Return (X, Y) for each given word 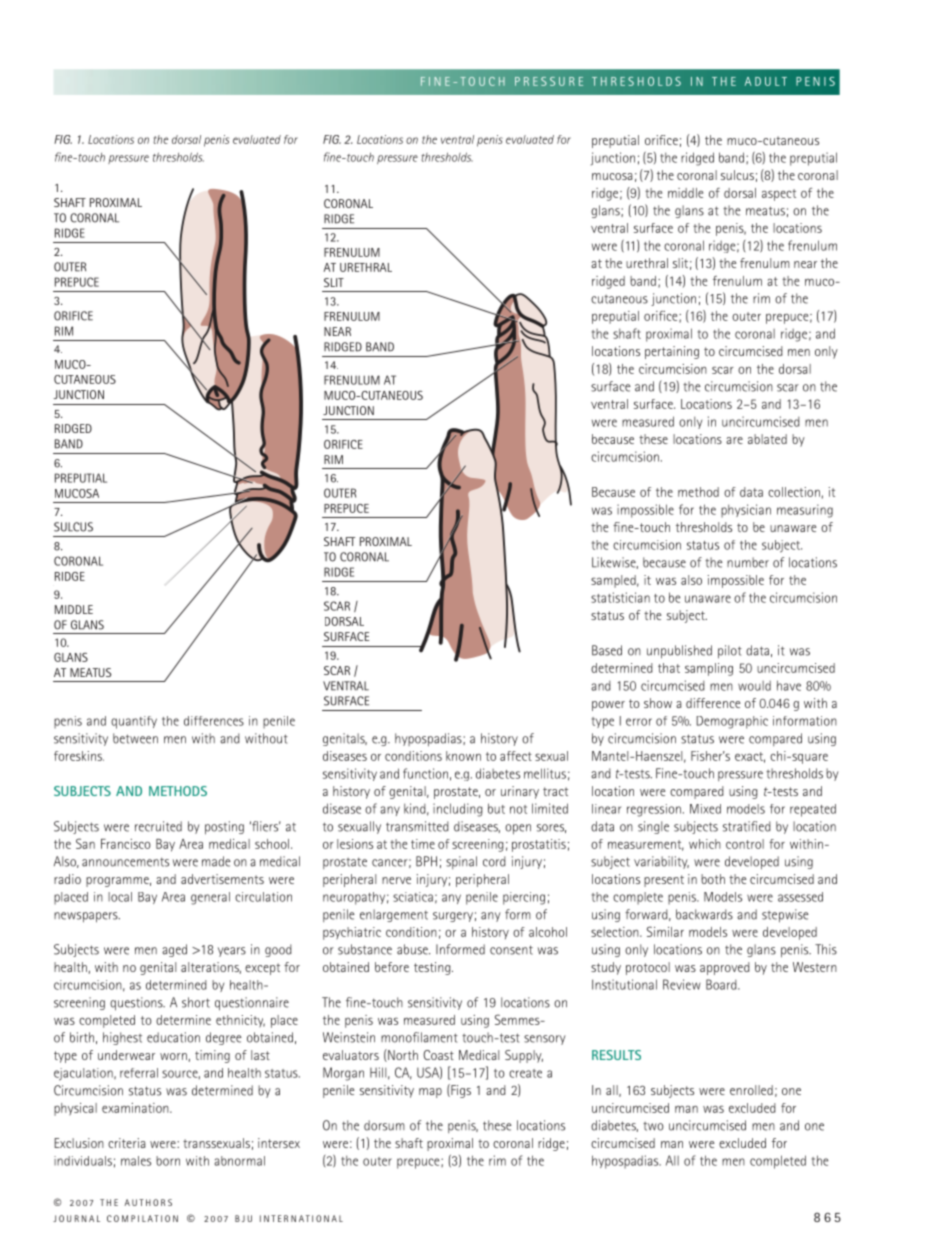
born (168, 1161)
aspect (779, 195)
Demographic (732, 722)
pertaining (672, 352)
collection (794, 492)
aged (174, 950)
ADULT (766, 81)
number (748, 562)
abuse (413, 949)
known (463, 756)
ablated (767, 439)
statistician (620, 597)
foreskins (79, 756)
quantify (134, 722)
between (135, 738)
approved (725, 968)
